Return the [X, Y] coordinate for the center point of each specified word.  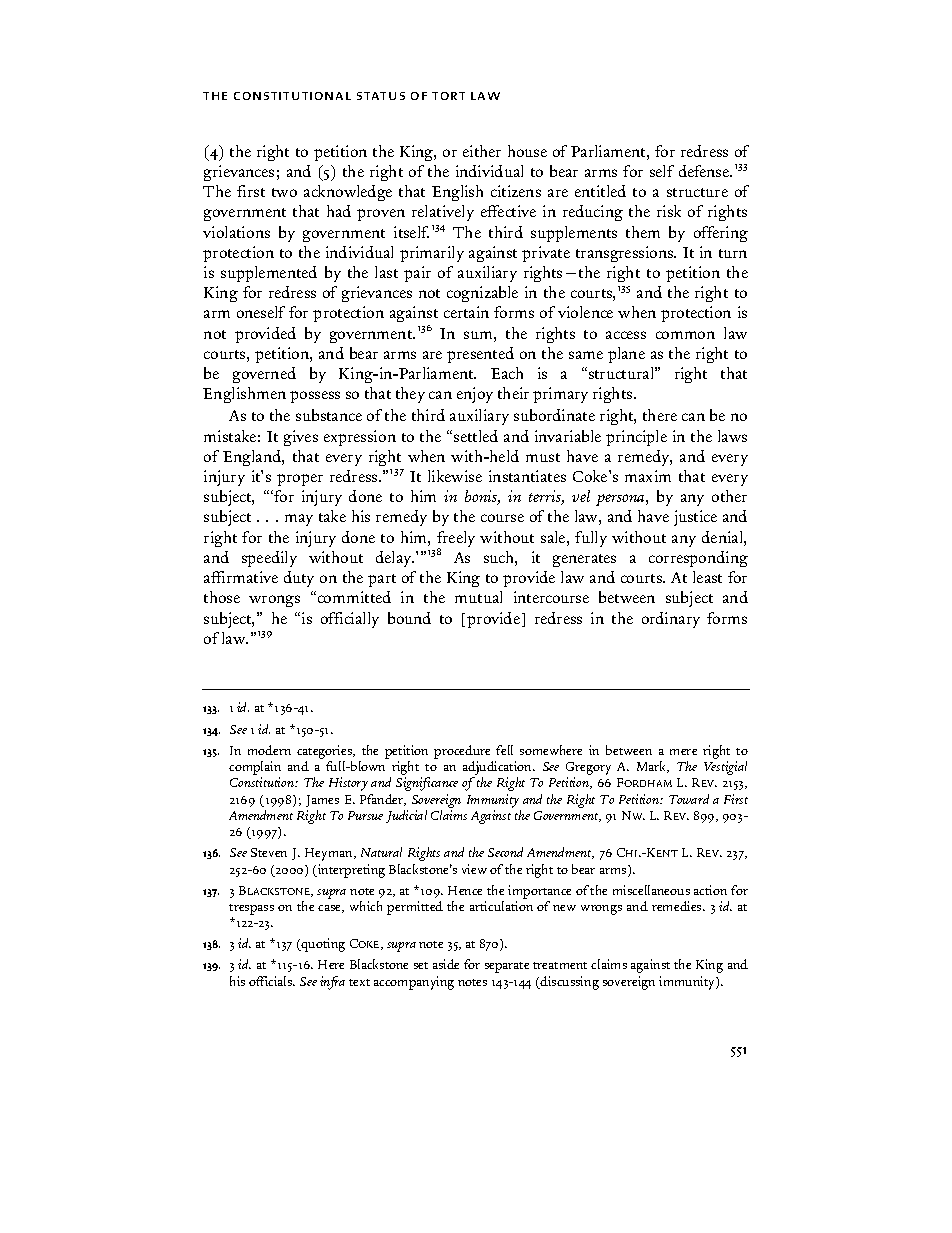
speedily [269, 559]
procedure [462, 752]
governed [264, 375]
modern [269, 750]
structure [697, 192]
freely [456, 540]
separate [507, 967]
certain [466, 312]
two [284, 192]
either [482, 151]
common [685, 335]
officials [272, 981]
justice [695, 518]
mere [683, 752]
